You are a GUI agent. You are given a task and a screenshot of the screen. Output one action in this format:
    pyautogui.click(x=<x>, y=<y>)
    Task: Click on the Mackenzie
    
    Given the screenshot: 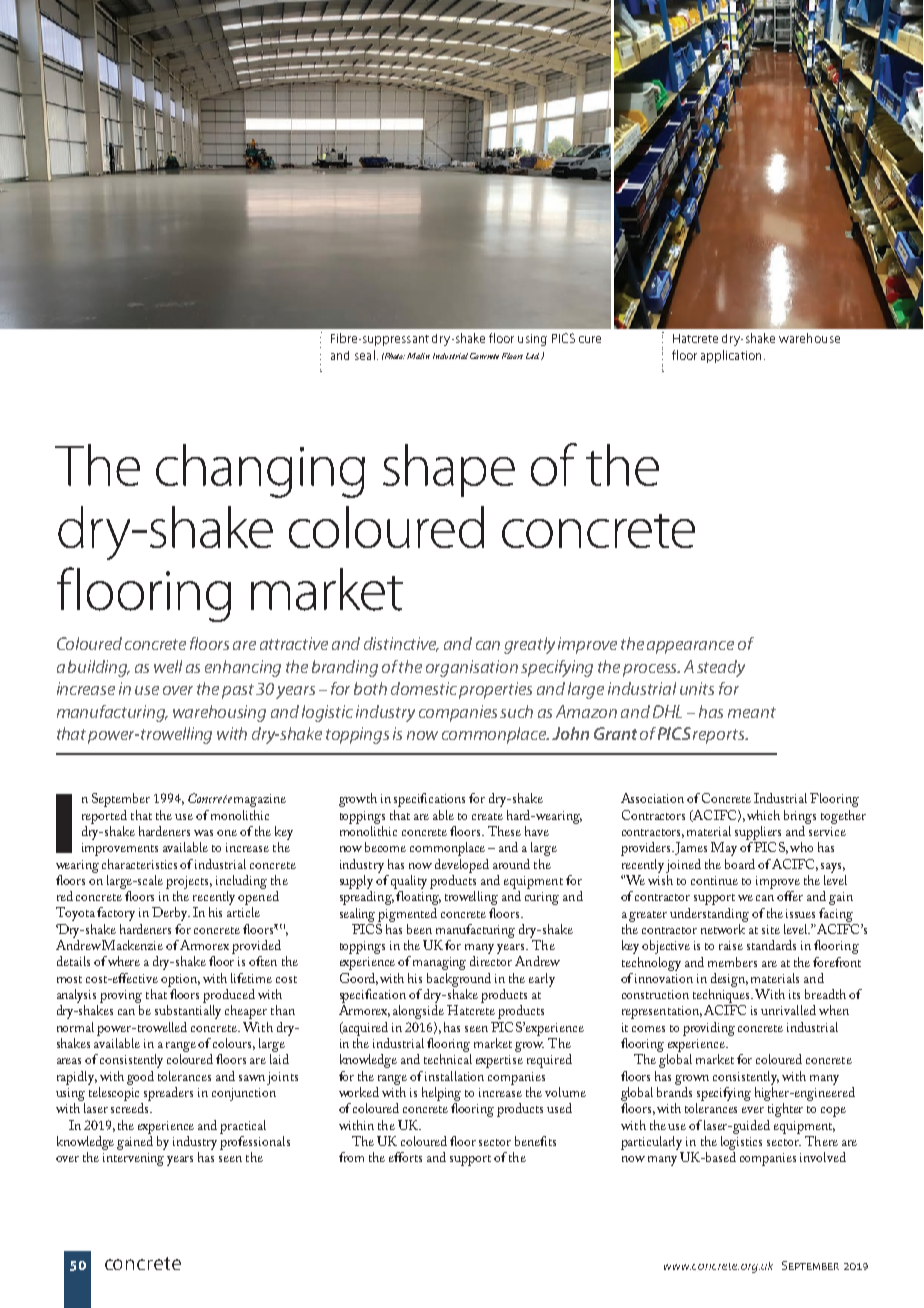 What is the action you would take?
    pyautogui.click(x=132, y=945)
